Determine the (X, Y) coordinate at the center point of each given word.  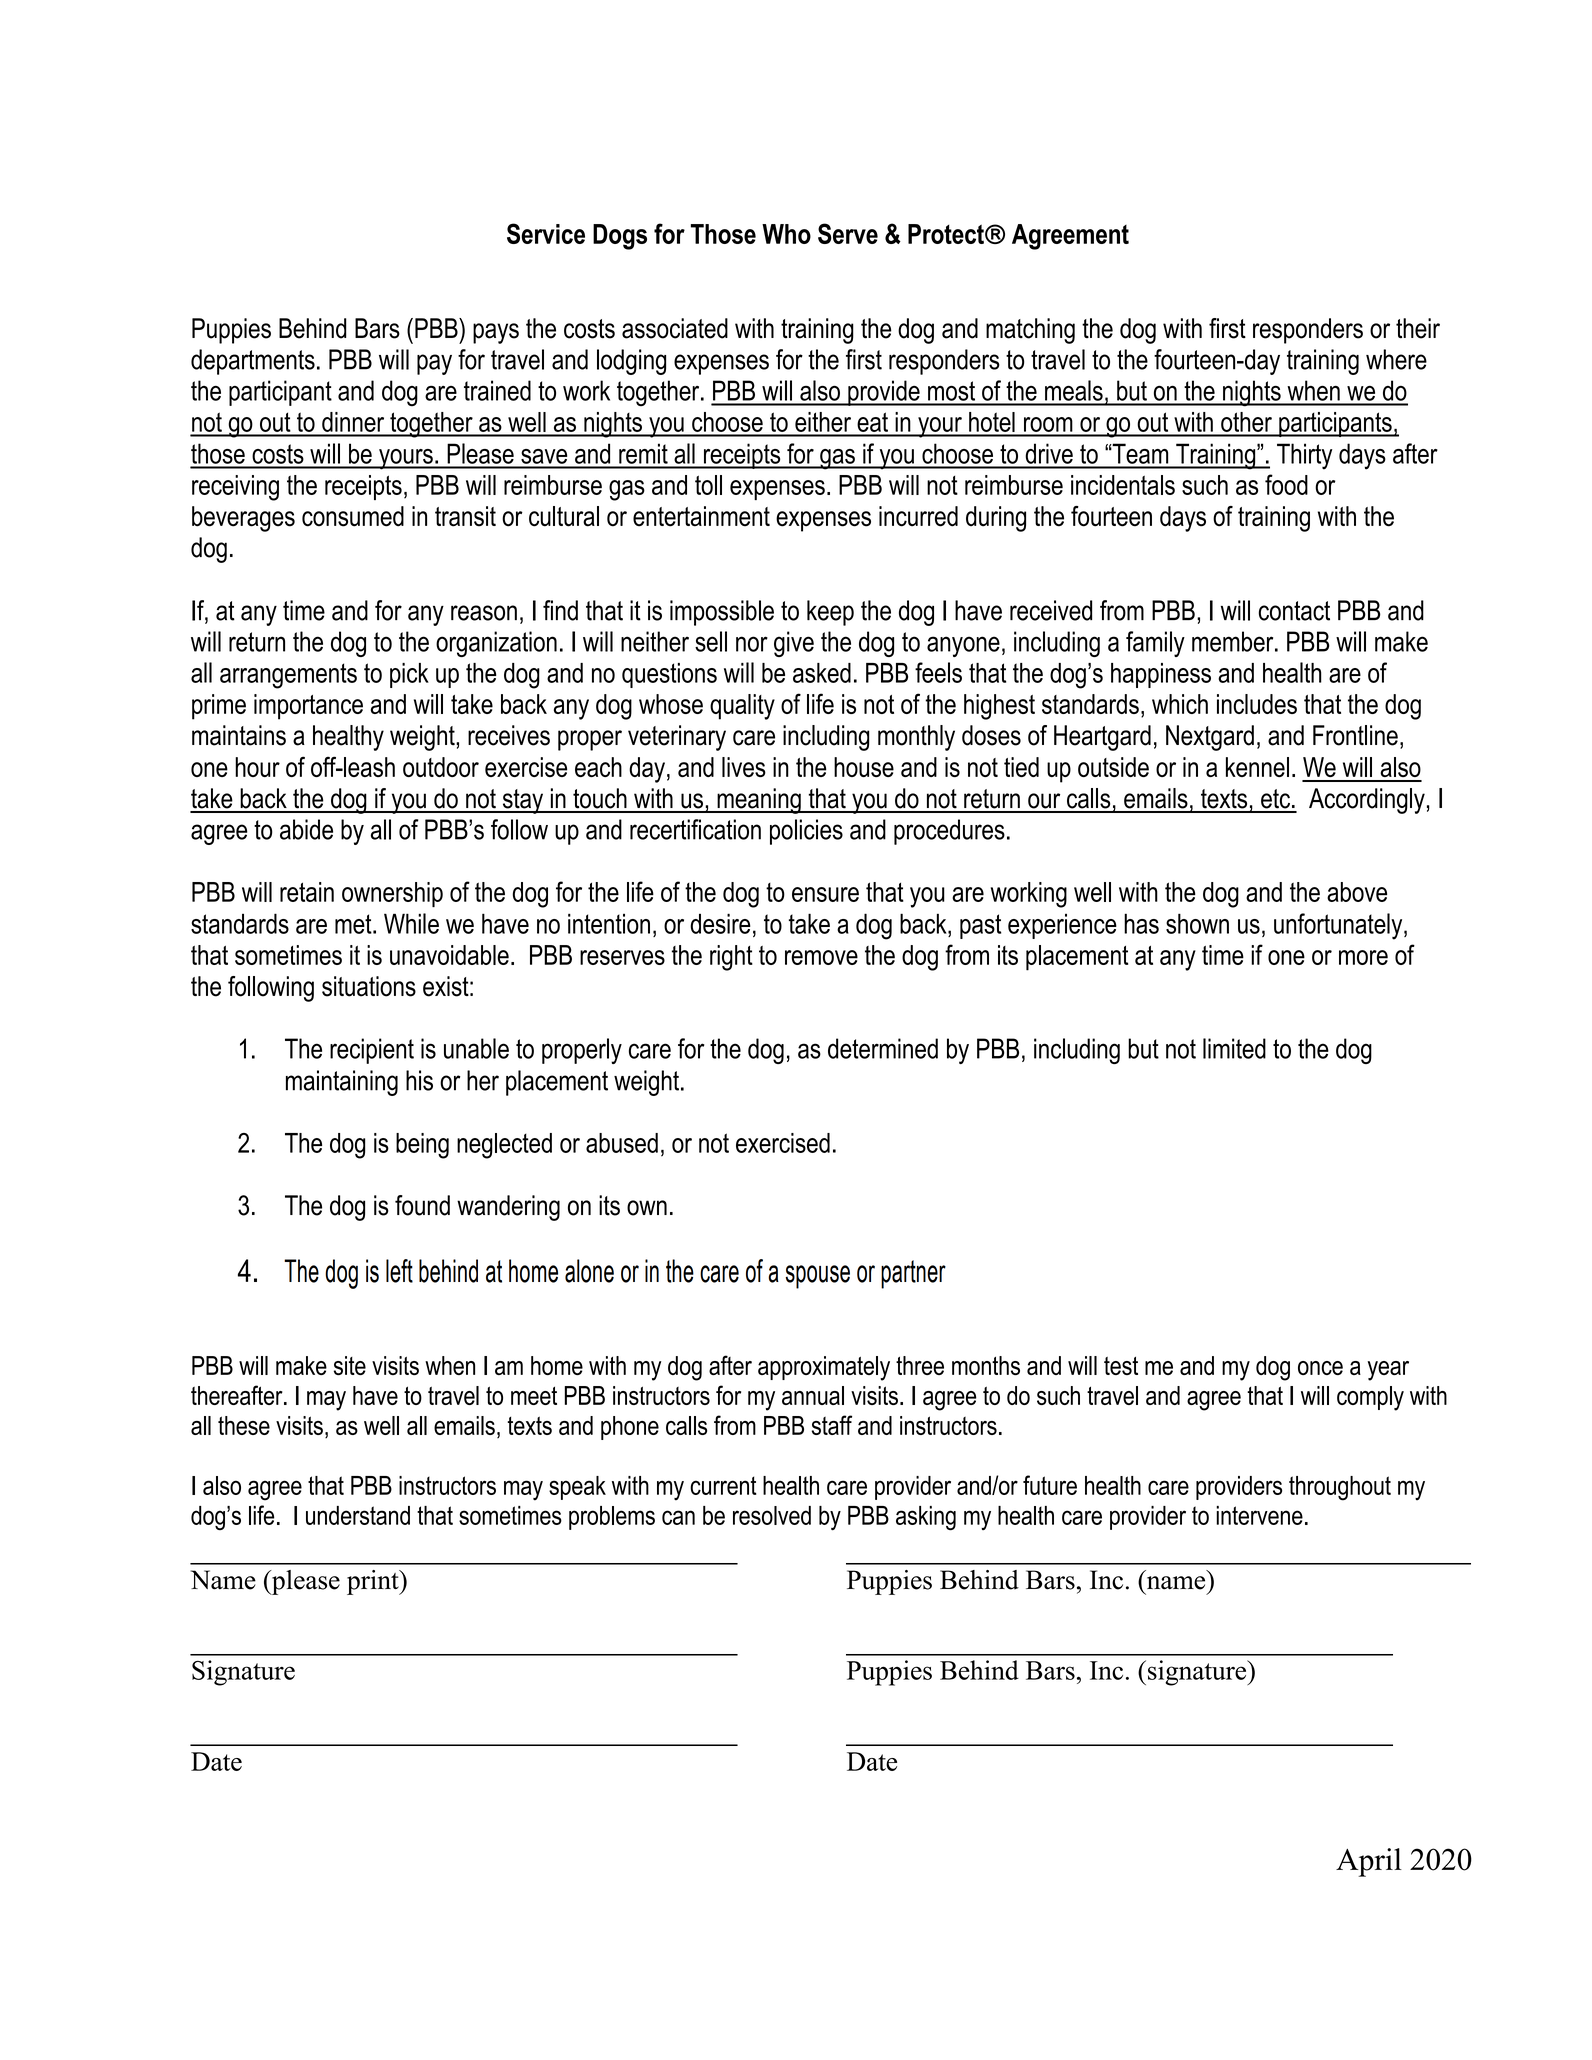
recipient (372, 1051)
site (350, 1365)
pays (496, 333)
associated (675, 328)
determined (883, 1048)
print (374, 1582)
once (1320, 1368)
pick (409, 675)
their (1418, 328)
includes (1257, 704)
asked (822, 673)
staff (832, 1425)
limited (1234, 1048)
